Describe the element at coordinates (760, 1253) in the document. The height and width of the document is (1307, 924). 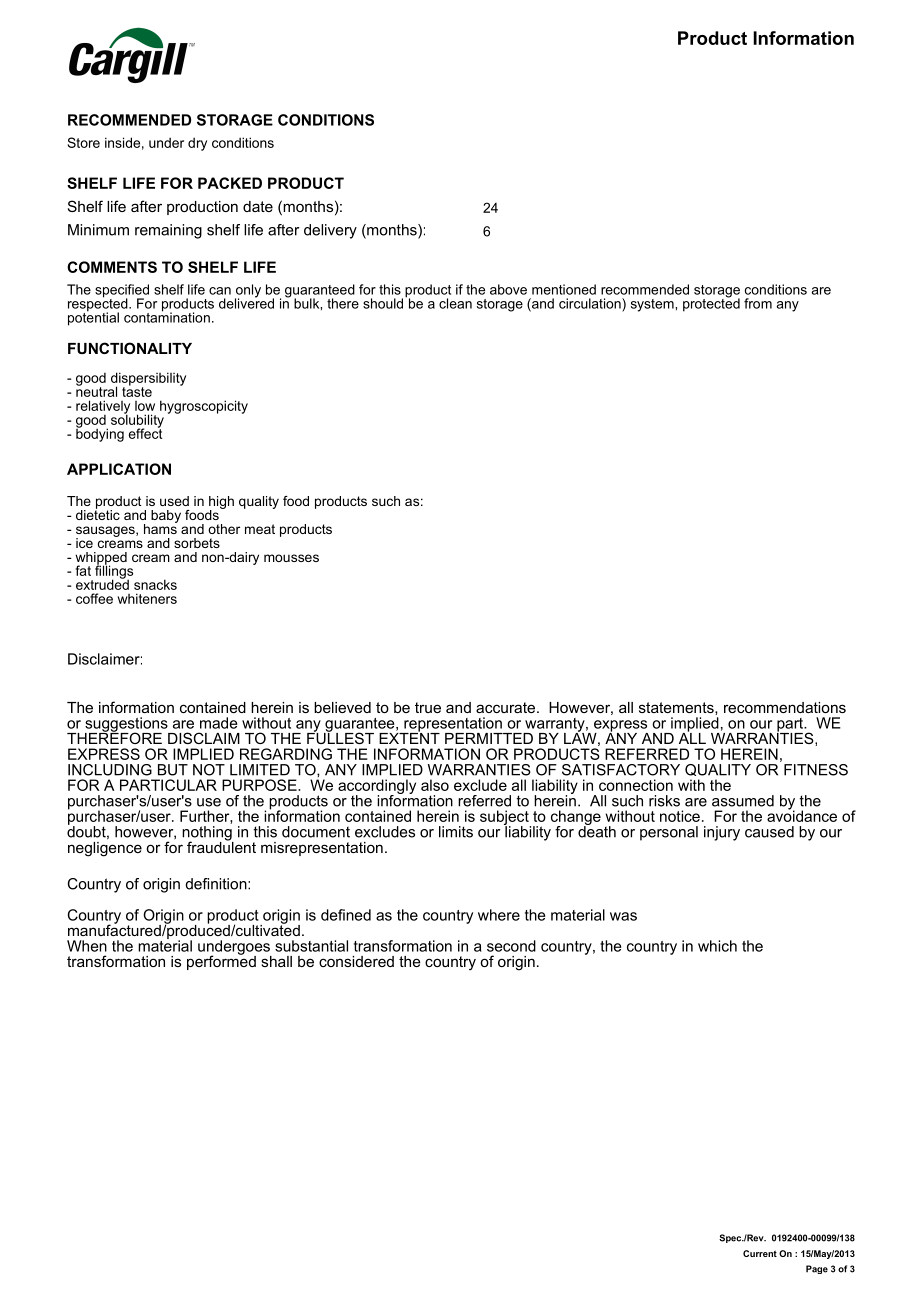
I see `Current` at that location.
